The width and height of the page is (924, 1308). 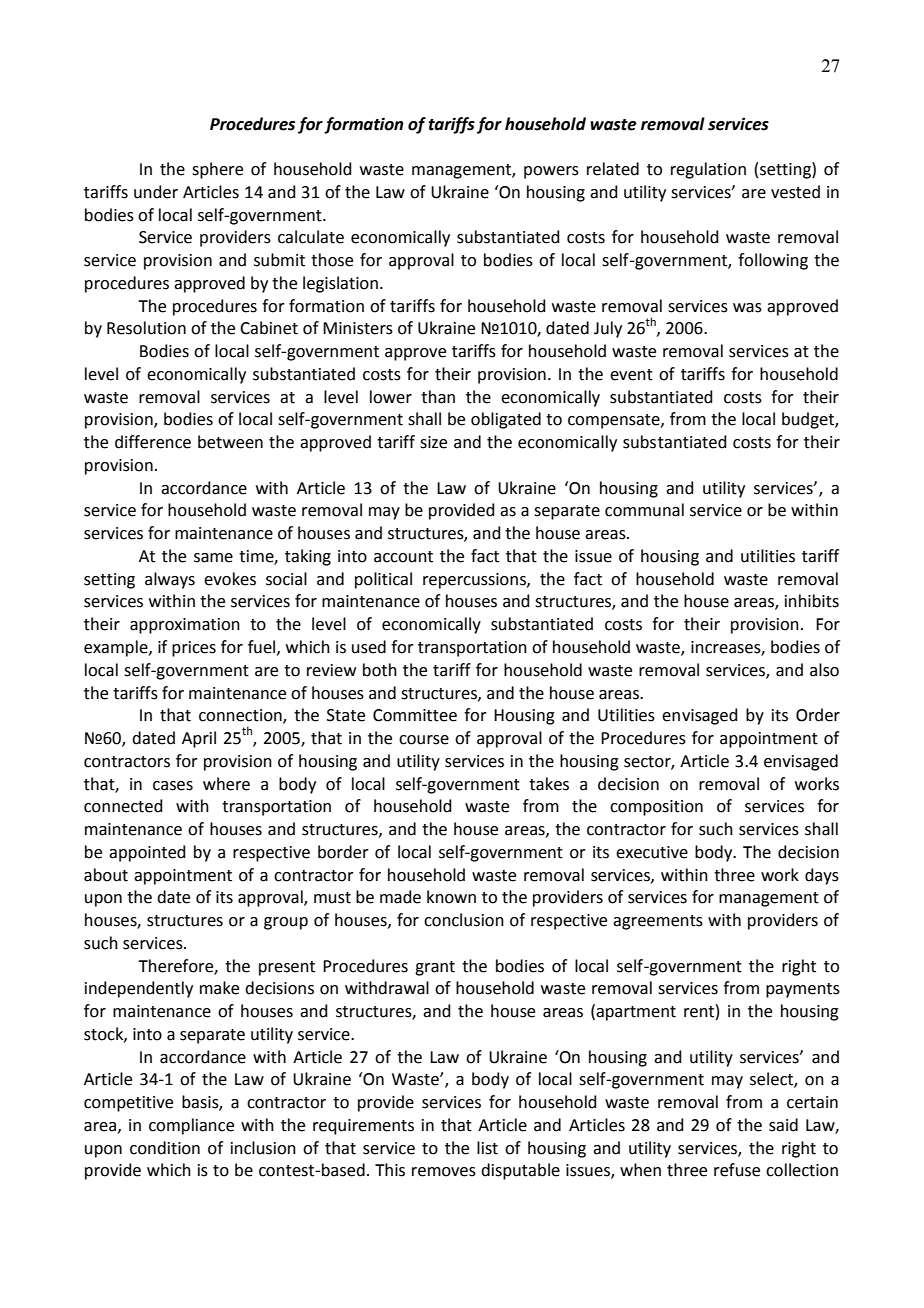 I want to click on course, so click(x=424, y=740).
